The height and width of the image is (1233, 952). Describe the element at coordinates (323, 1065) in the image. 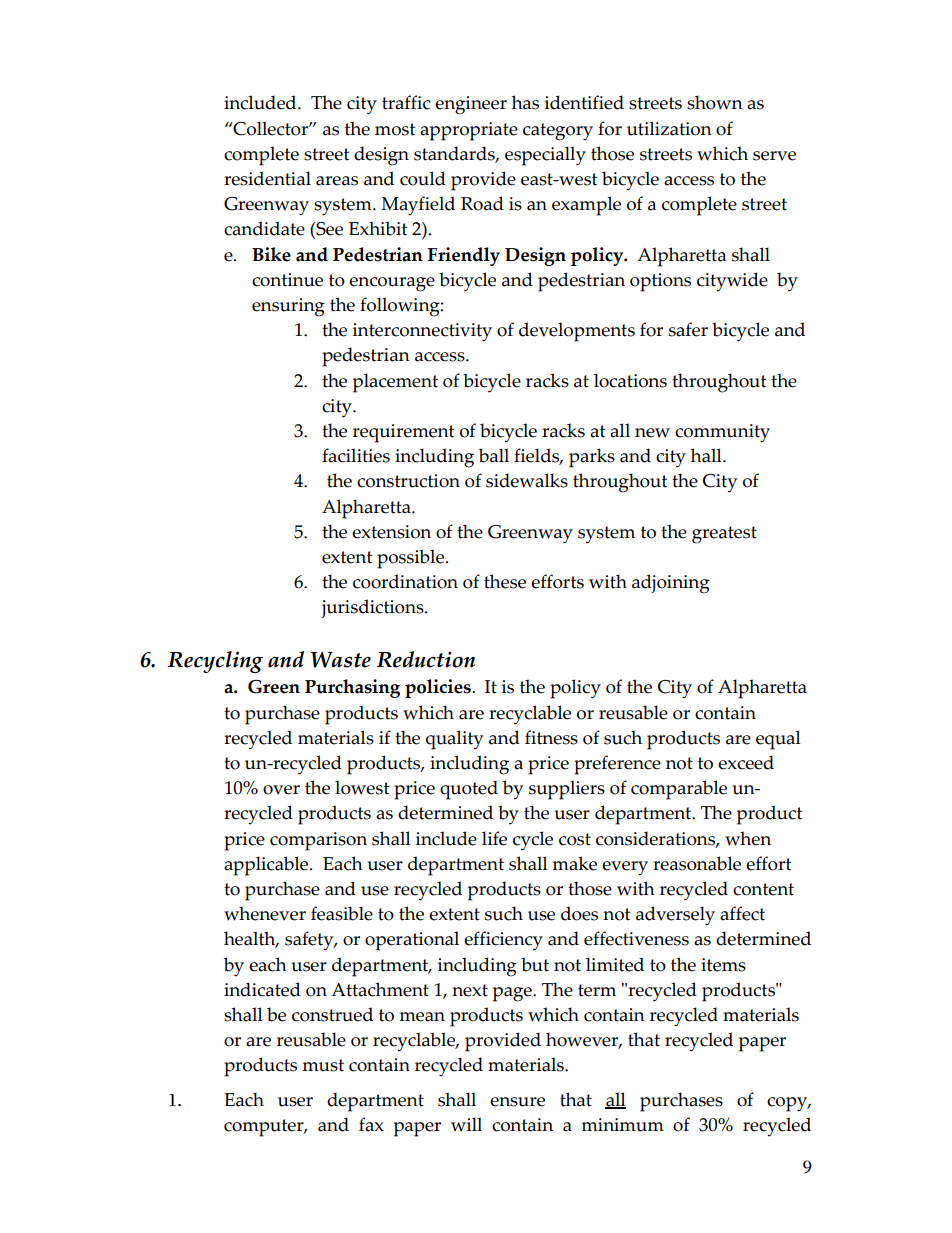

I see `must` at that location.
